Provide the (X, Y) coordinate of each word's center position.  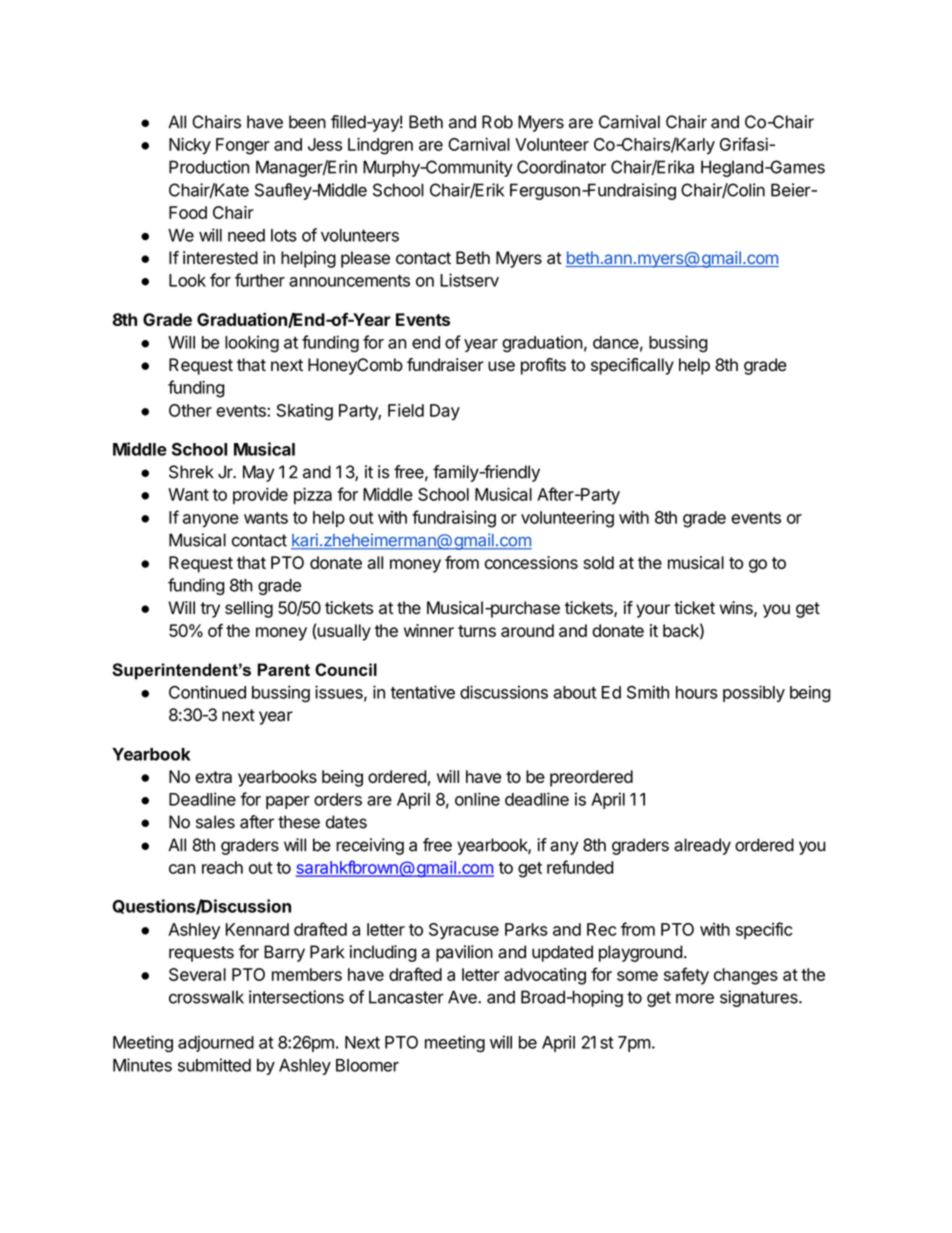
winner (429, 630)
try (210, 610)
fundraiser (445, 365)
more (695, 998)
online (477, 799)
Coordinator (561, 167)
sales (215, 822)
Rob (497, 122)
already (702, 846)
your (653, 611)
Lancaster (406, 997)
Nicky (190, 146)
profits (543, 366)
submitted (214, 1065)
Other (190, 410)
